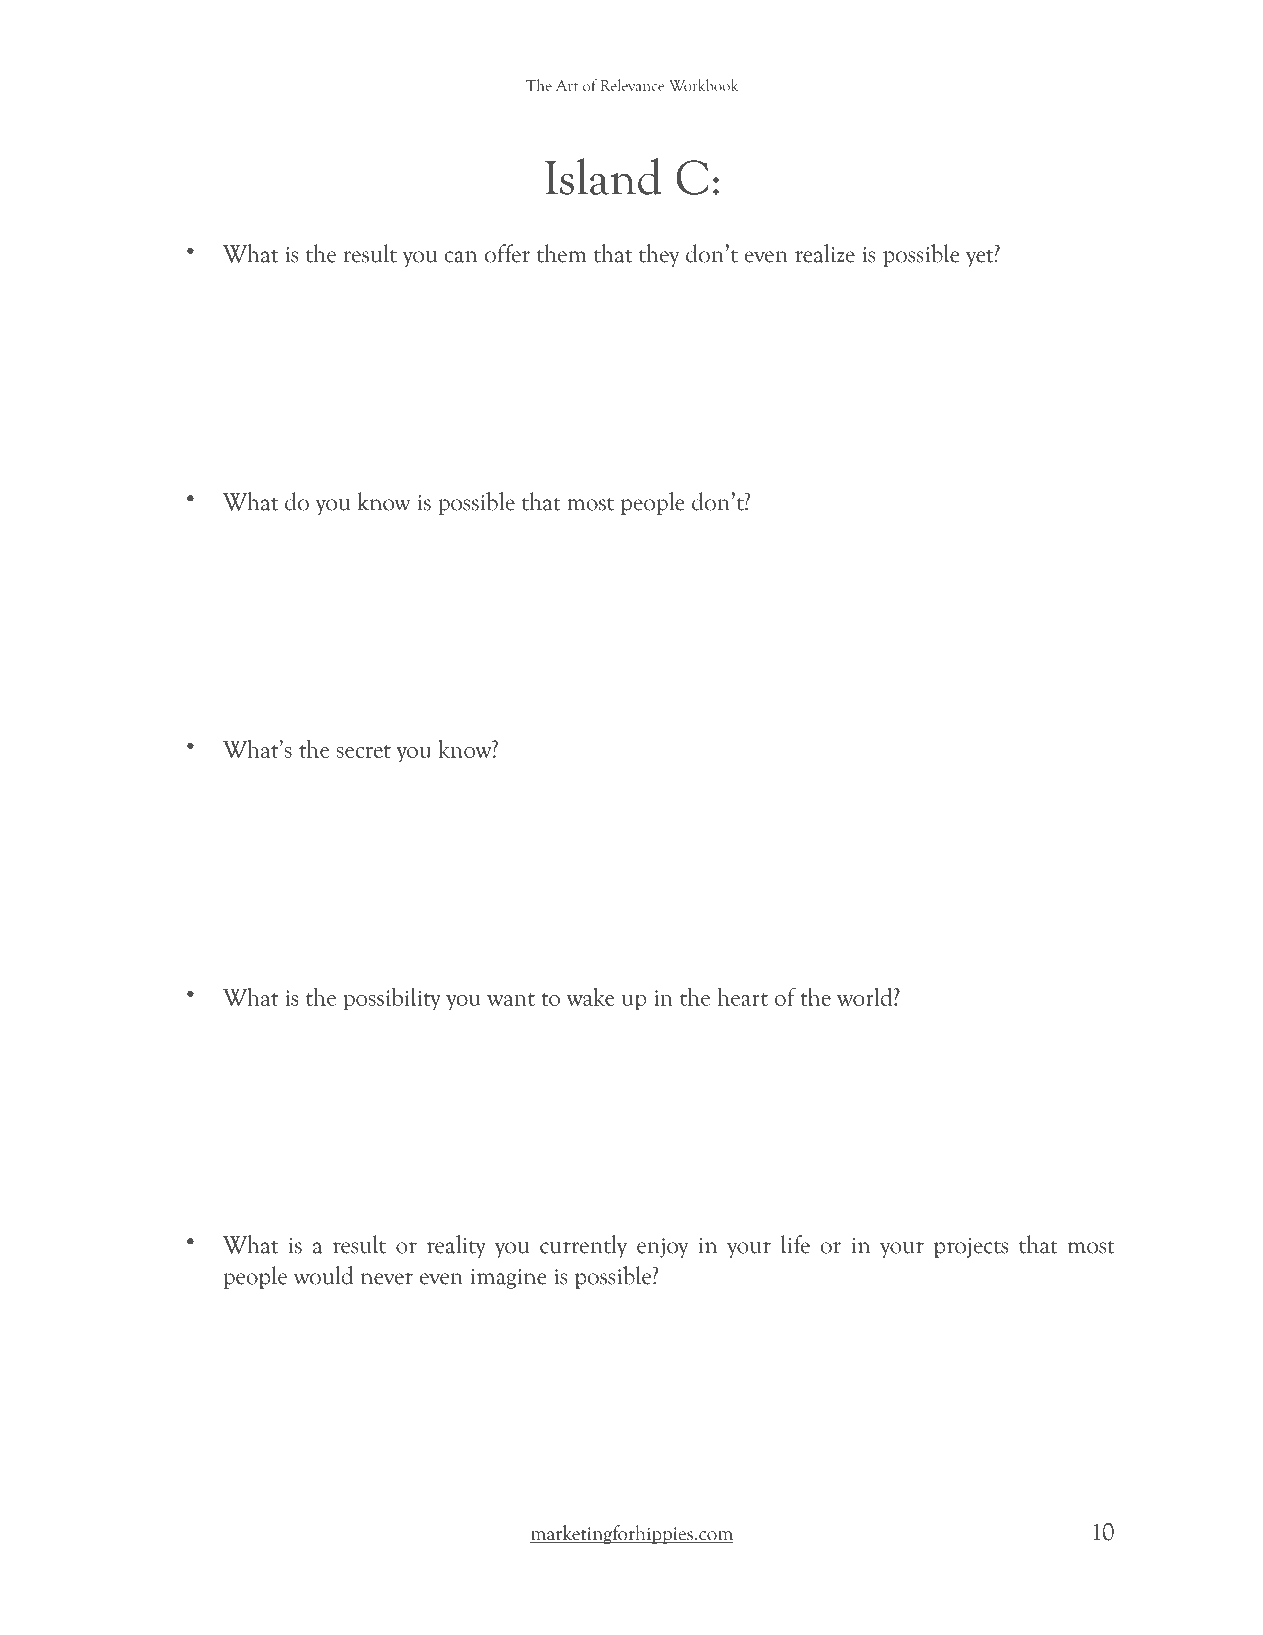 Image resolution: width=1263 pixels, height=1635 pixels. I want to click on never, so click(387, 1279).
